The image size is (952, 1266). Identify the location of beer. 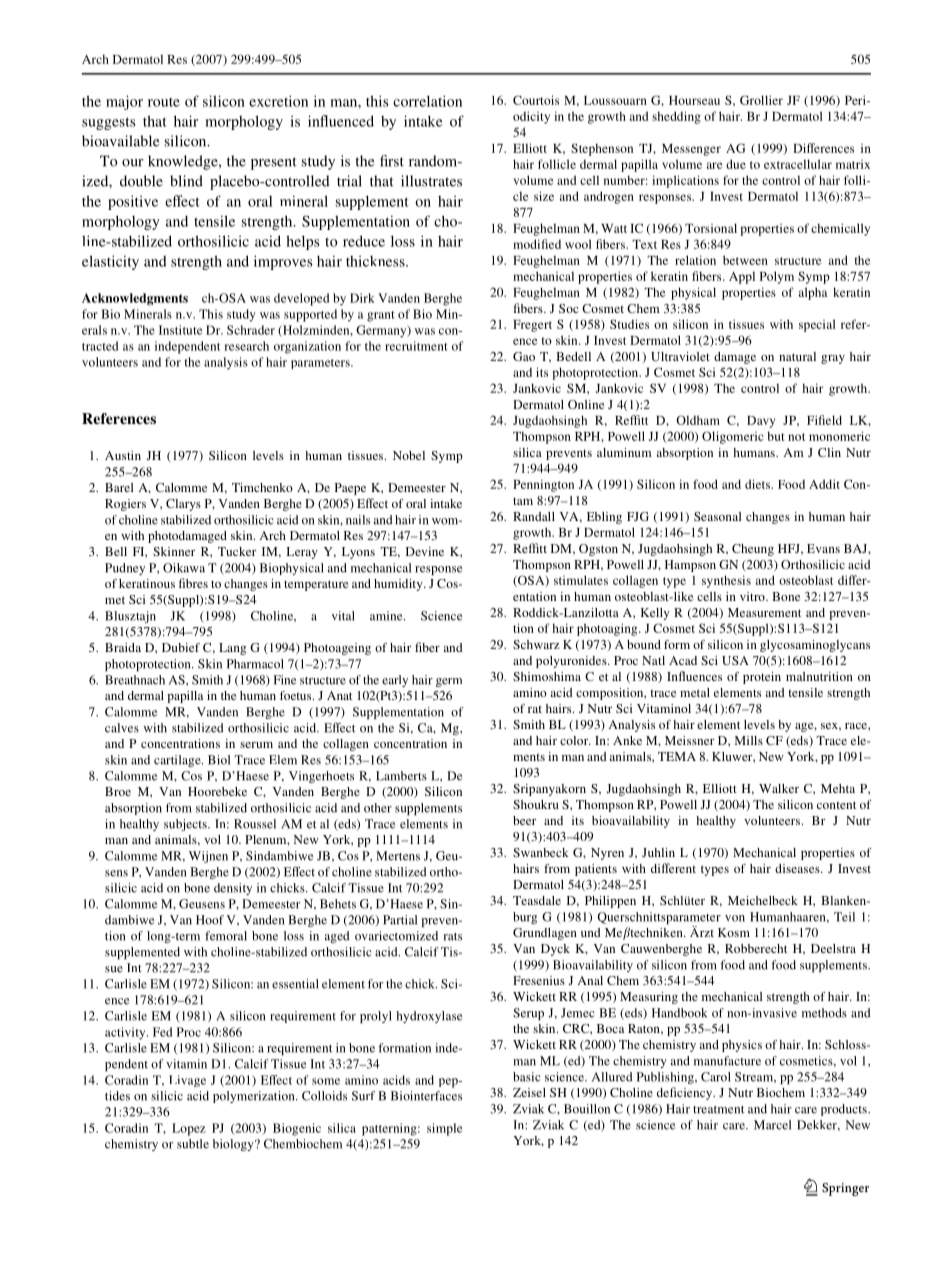
(524, 820).
